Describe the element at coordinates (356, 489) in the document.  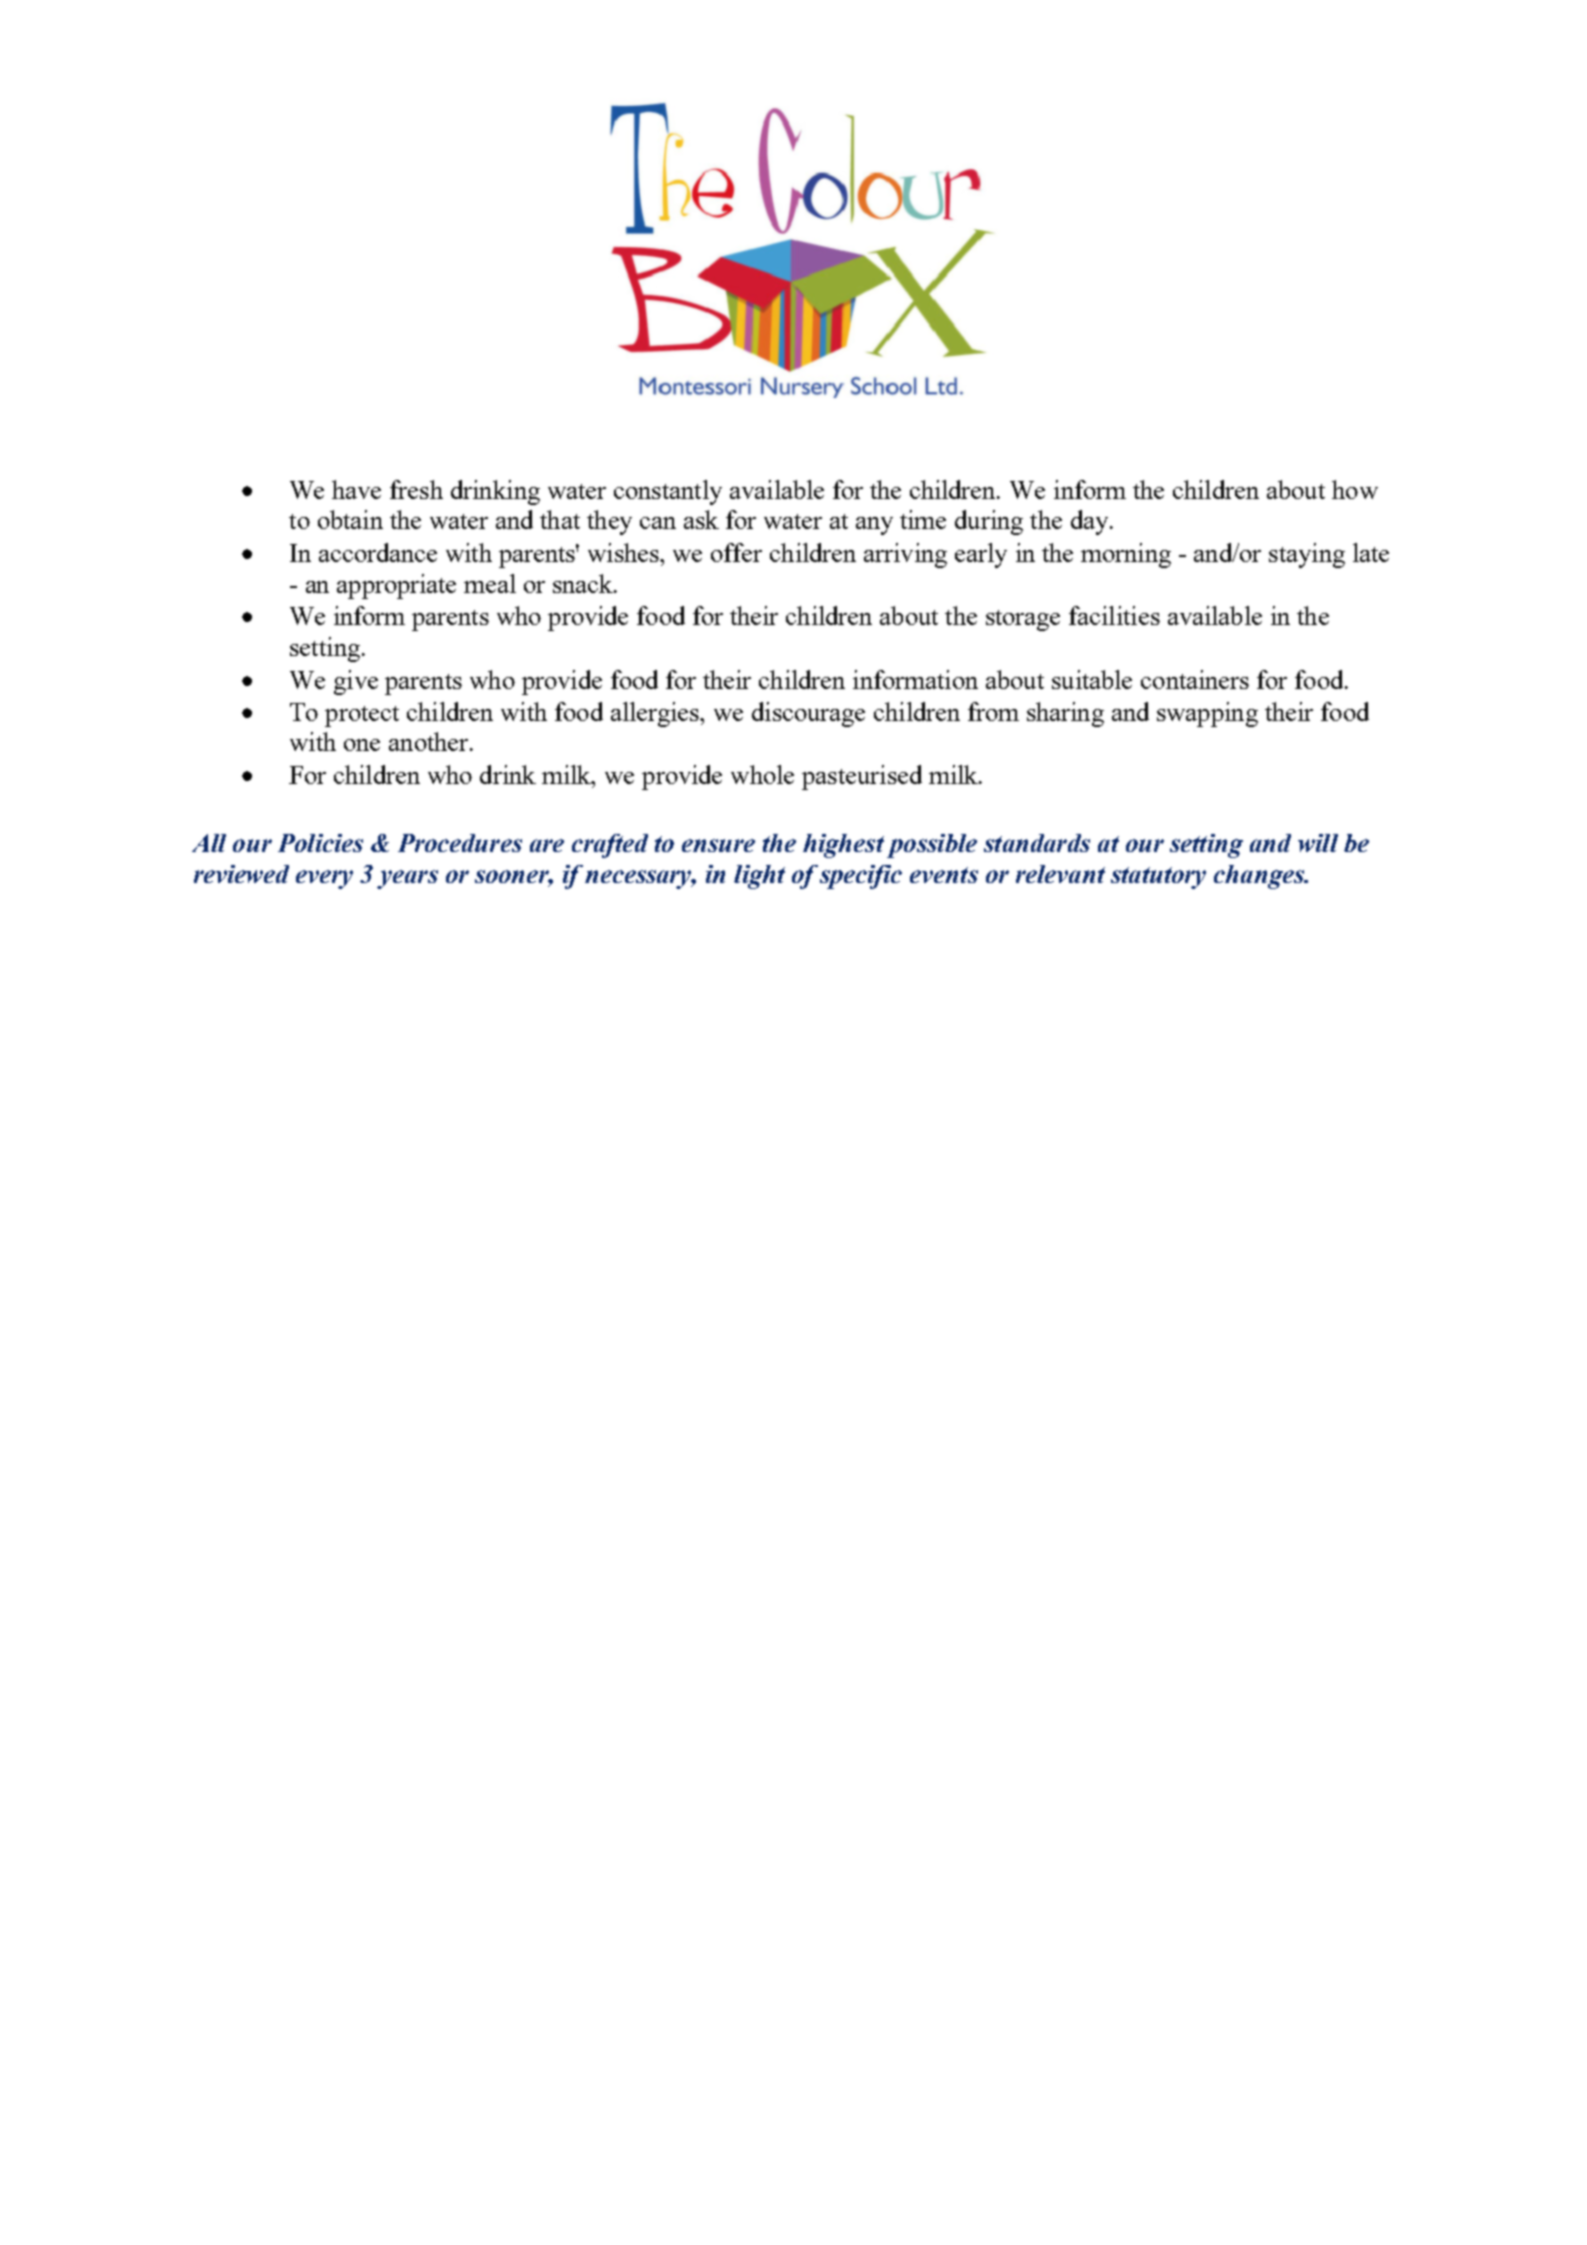
I see `have` at that location.
